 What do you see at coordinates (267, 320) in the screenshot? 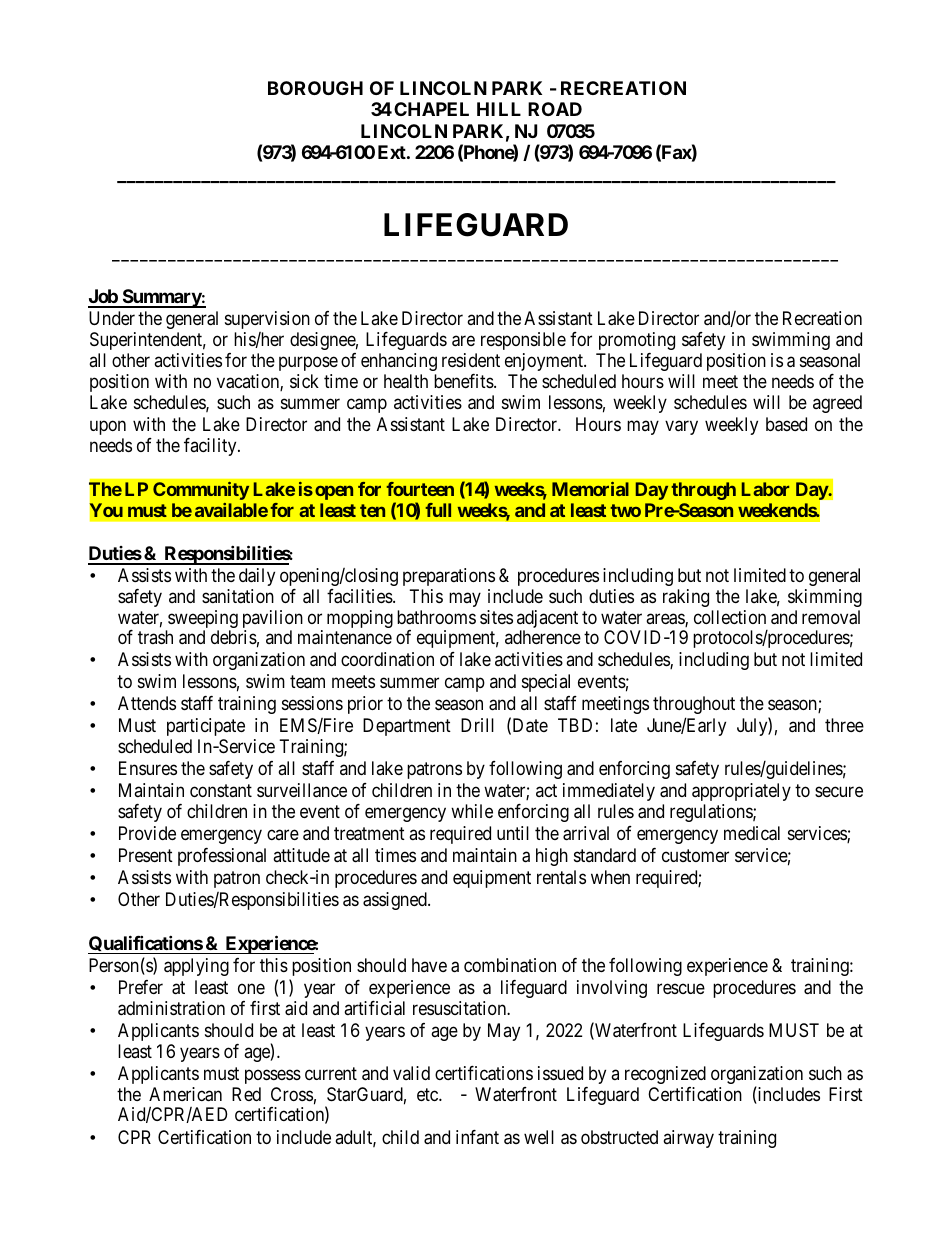
I see `supervision` at bounding box center [267, 320].
